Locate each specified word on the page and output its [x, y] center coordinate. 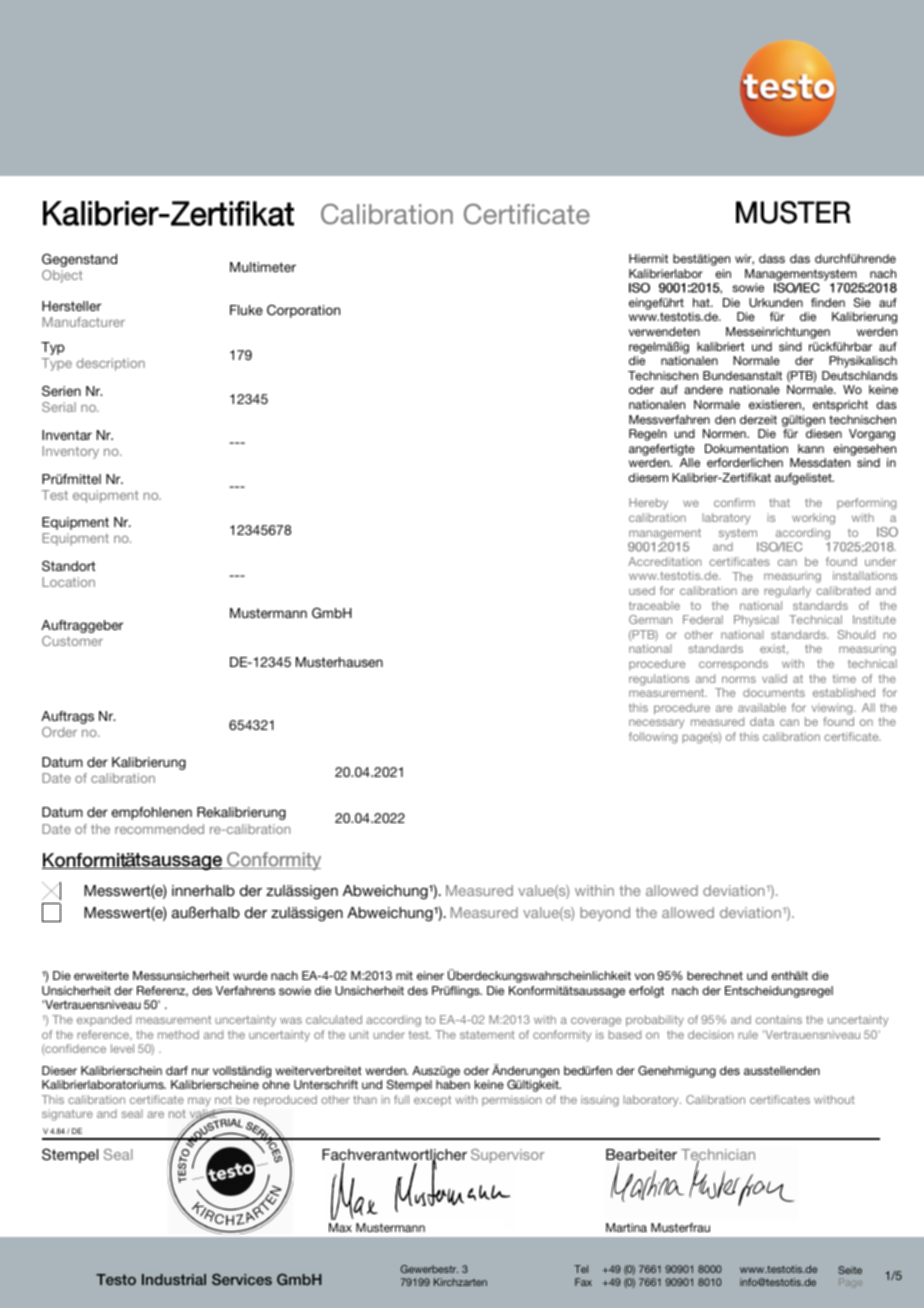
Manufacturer [84, 322]
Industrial [174, 1279]
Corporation [303, 311]
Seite [850, 1270]
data [762, 721]
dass [772, 258]
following [653, 738]
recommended [159, 829]
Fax [583, 1282]
